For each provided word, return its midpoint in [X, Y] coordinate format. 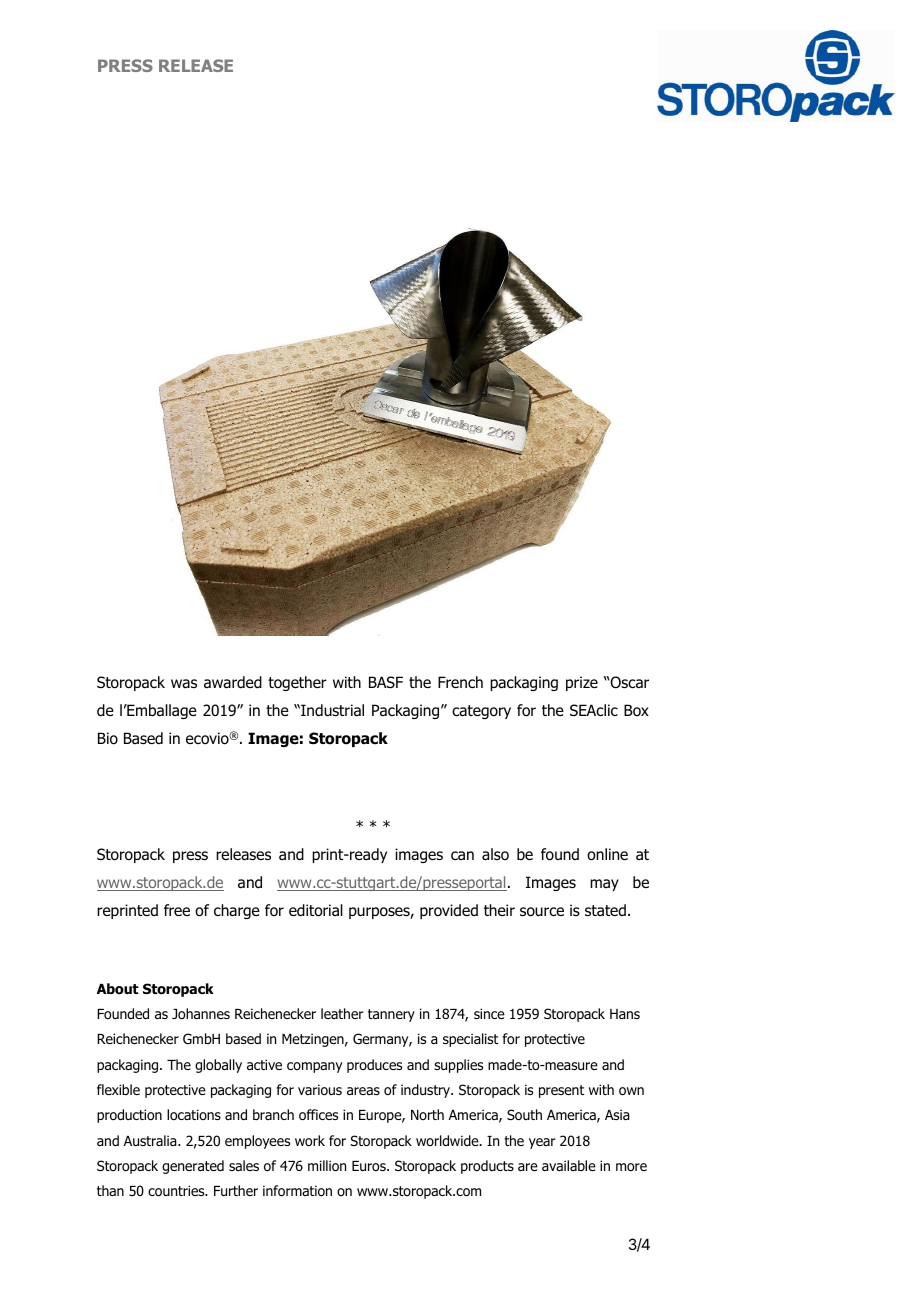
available [569, 1165]
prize [582, 683]
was [184, 684]
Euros [370, 1166]
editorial [316, 910]
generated [193, 1167]
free [177, 910]
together [297, 683]
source [542, 912]
